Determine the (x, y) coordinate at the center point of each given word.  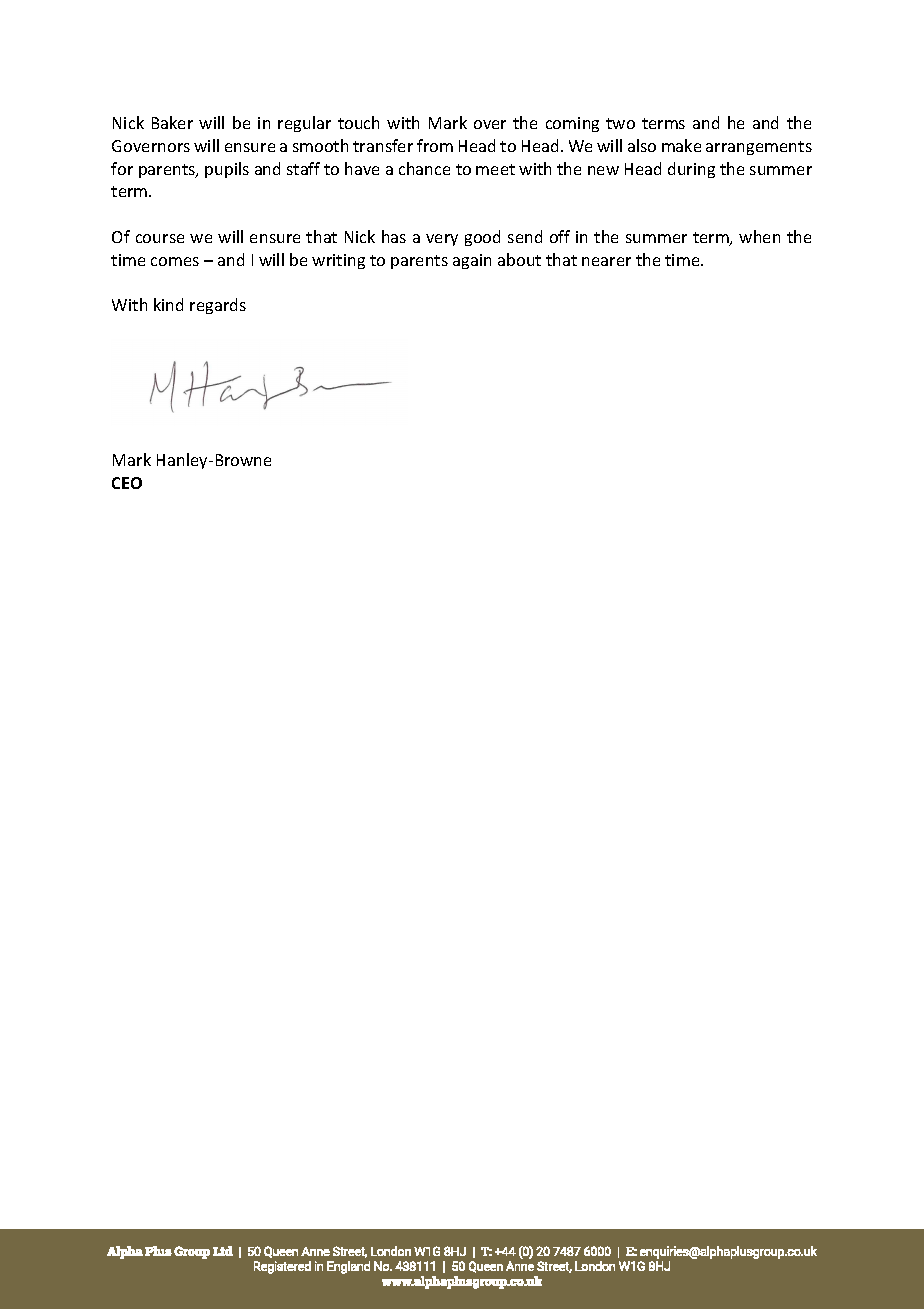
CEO (127, 483)
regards (218, 306)
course (160, 238)
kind (168, 304)
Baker (172, 122)
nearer (606, 261)
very (442, 240)
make (681, 145)
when (759, 236)
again (472, 261)
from (435, 145)
